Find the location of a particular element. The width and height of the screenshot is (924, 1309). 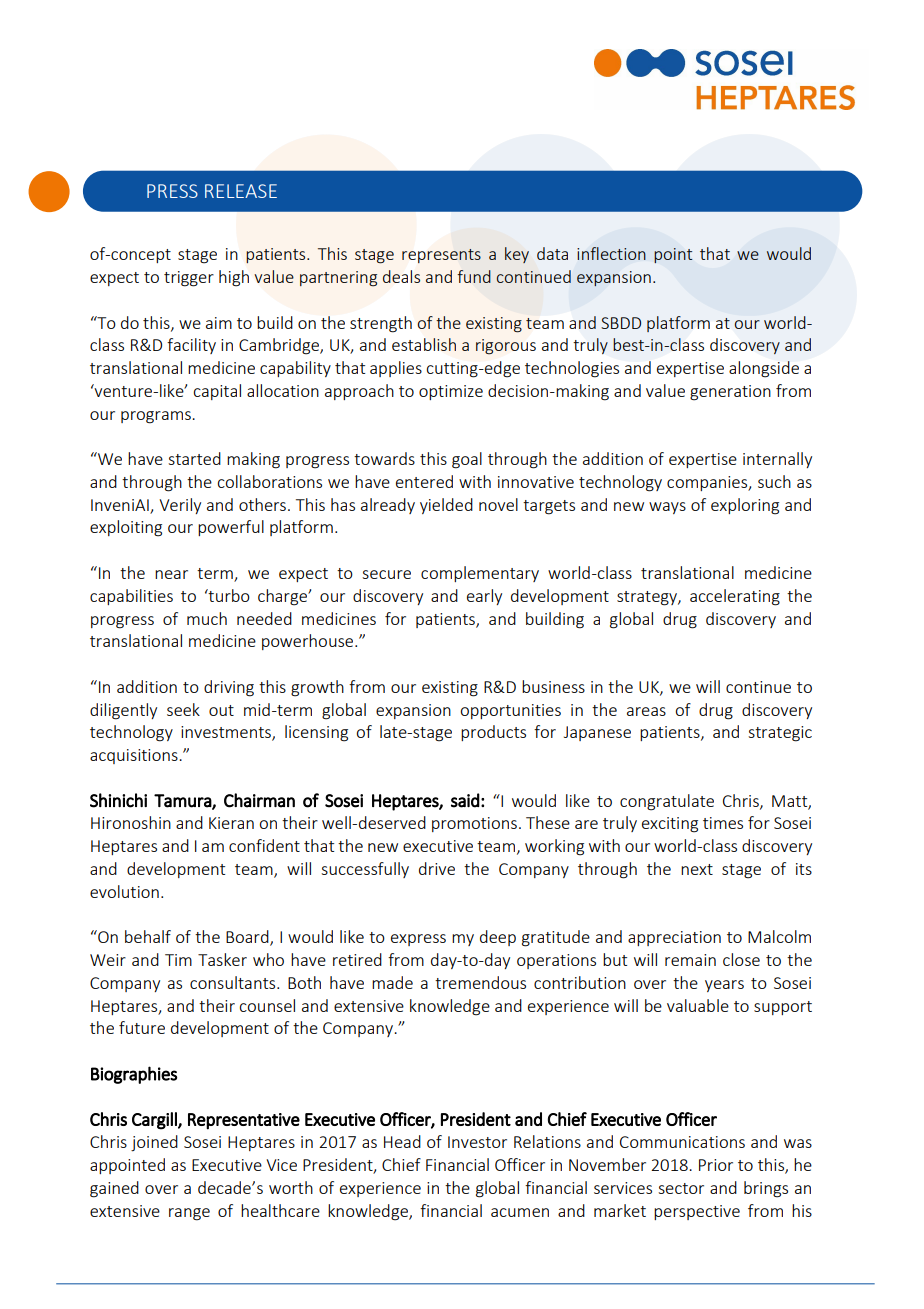

complementary is located at coordinates (480, 574).
